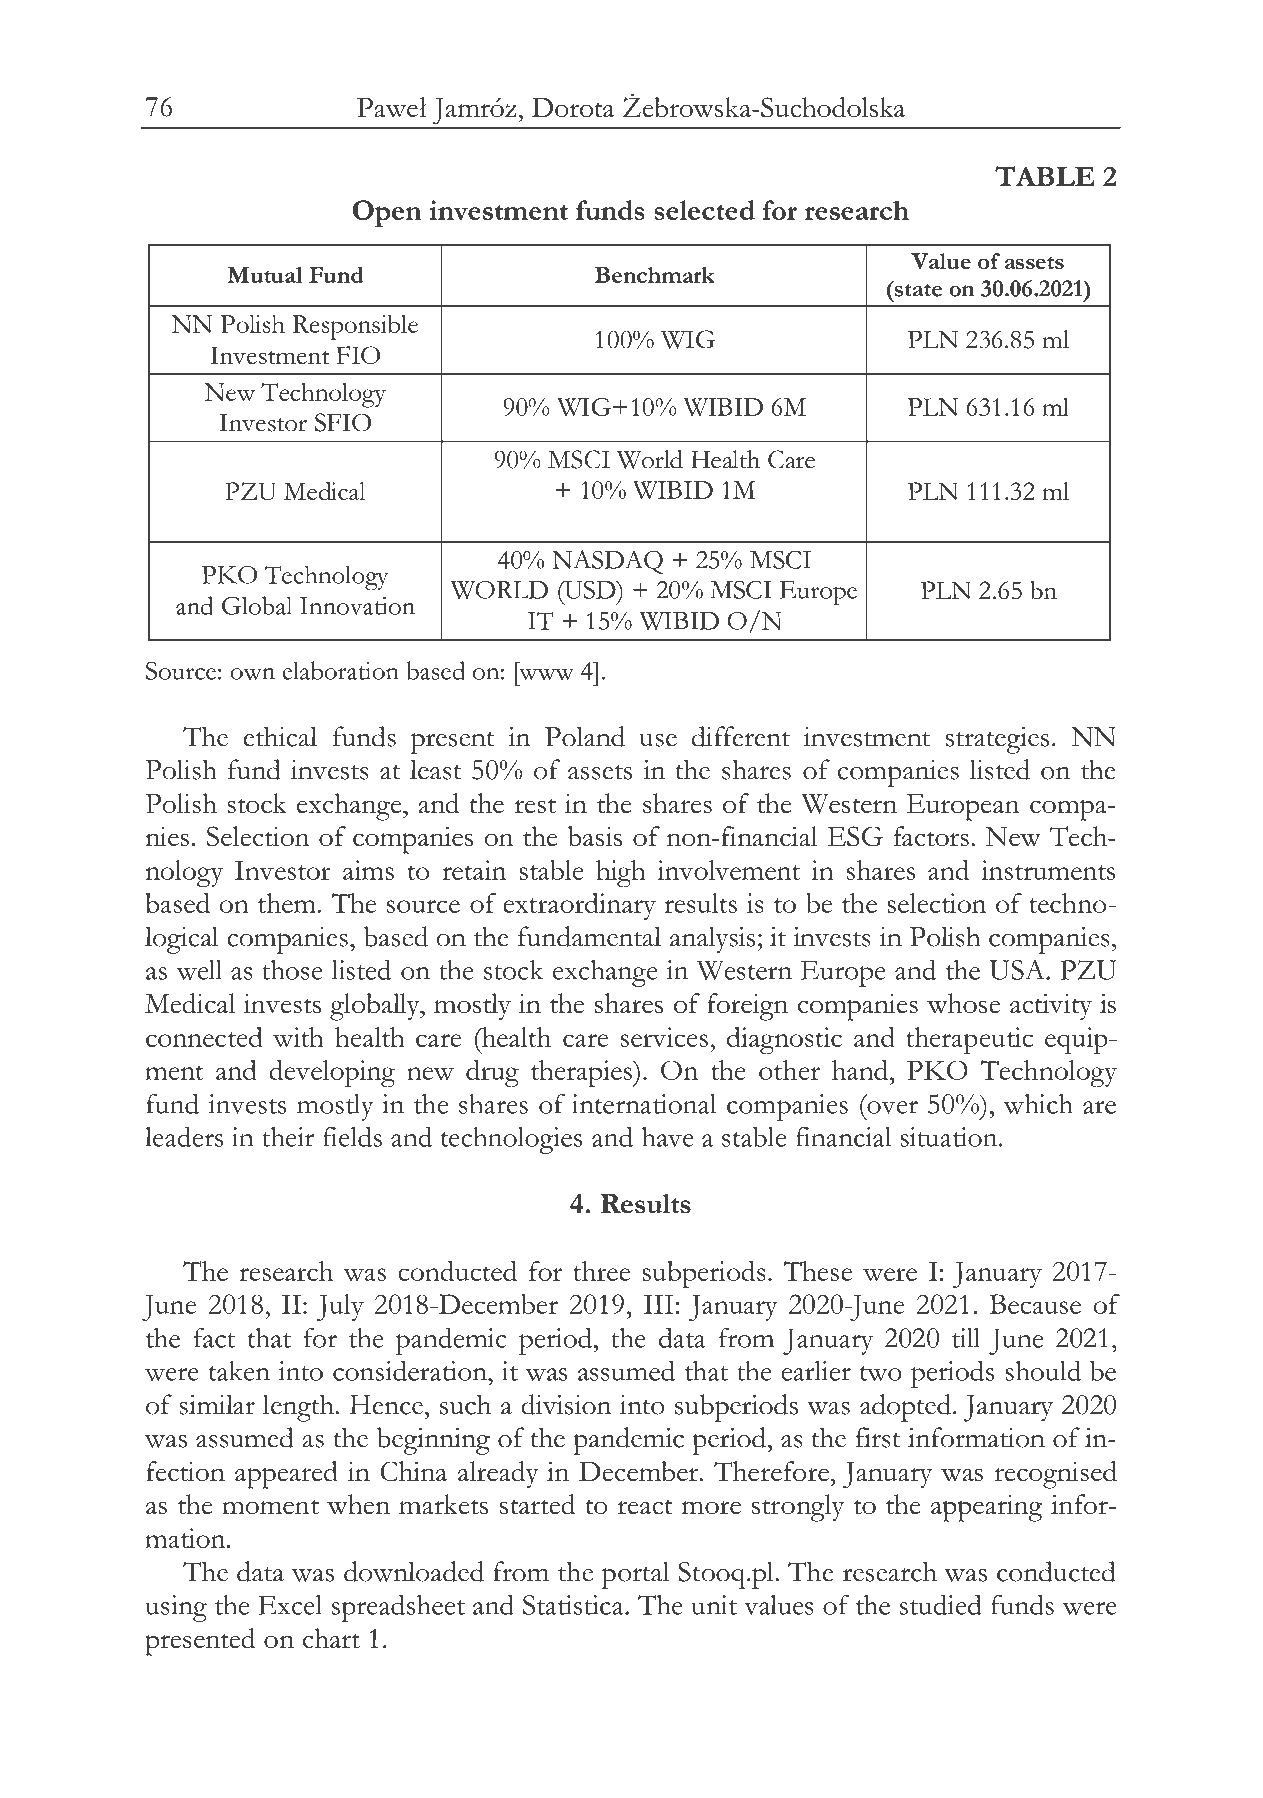 The height and width of the screenshot is (1798, 1263). I want to click on NASDAQ, so click(607, 562).
